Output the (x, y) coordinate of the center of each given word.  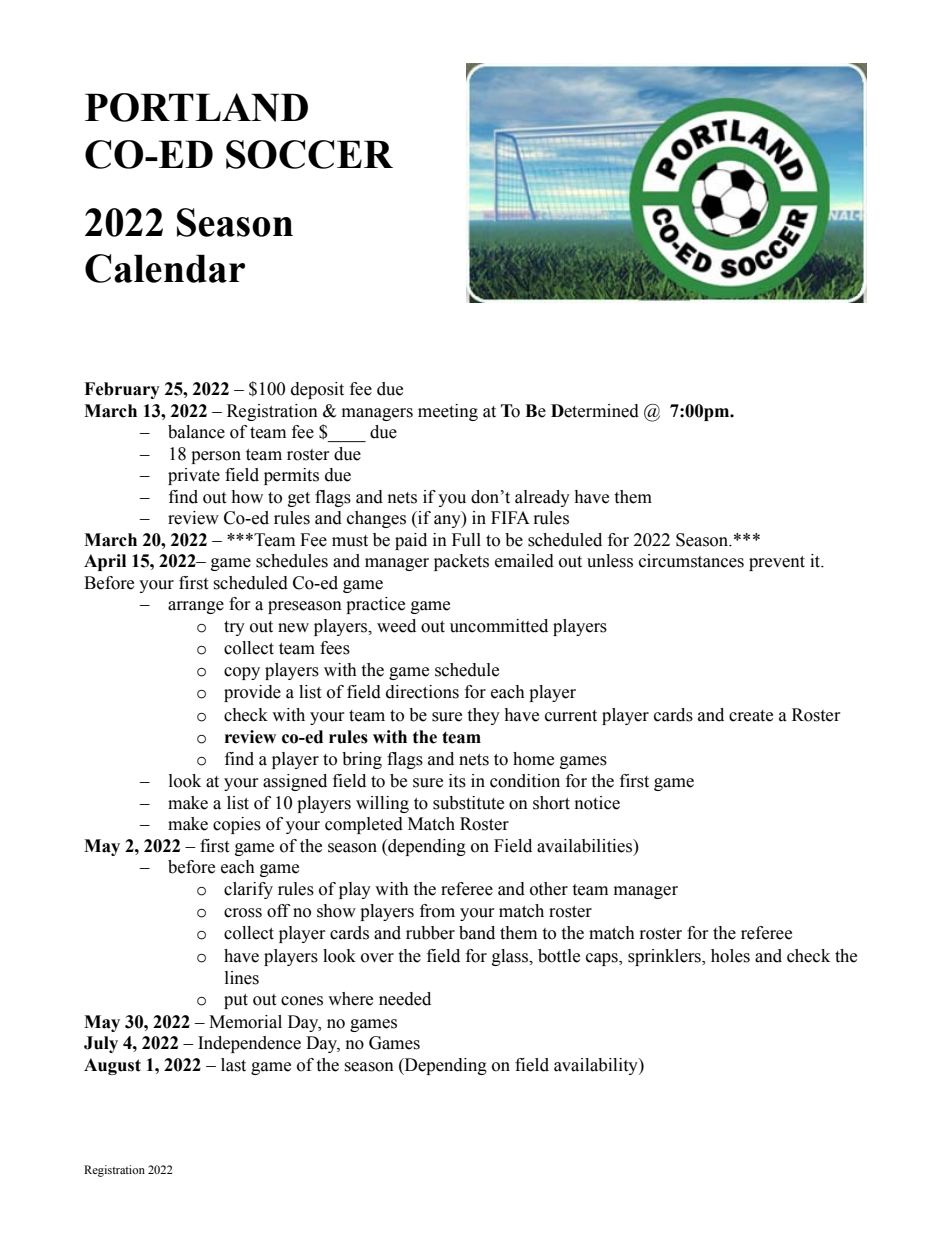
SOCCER (309, 154)
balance (196, 432)
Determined (595, 411)
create (751, 716)
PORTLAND (196, 107)
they (483, 716)
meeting (448, 412)
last (233, 1065)
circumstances (691, 561)
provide (252, 693)
